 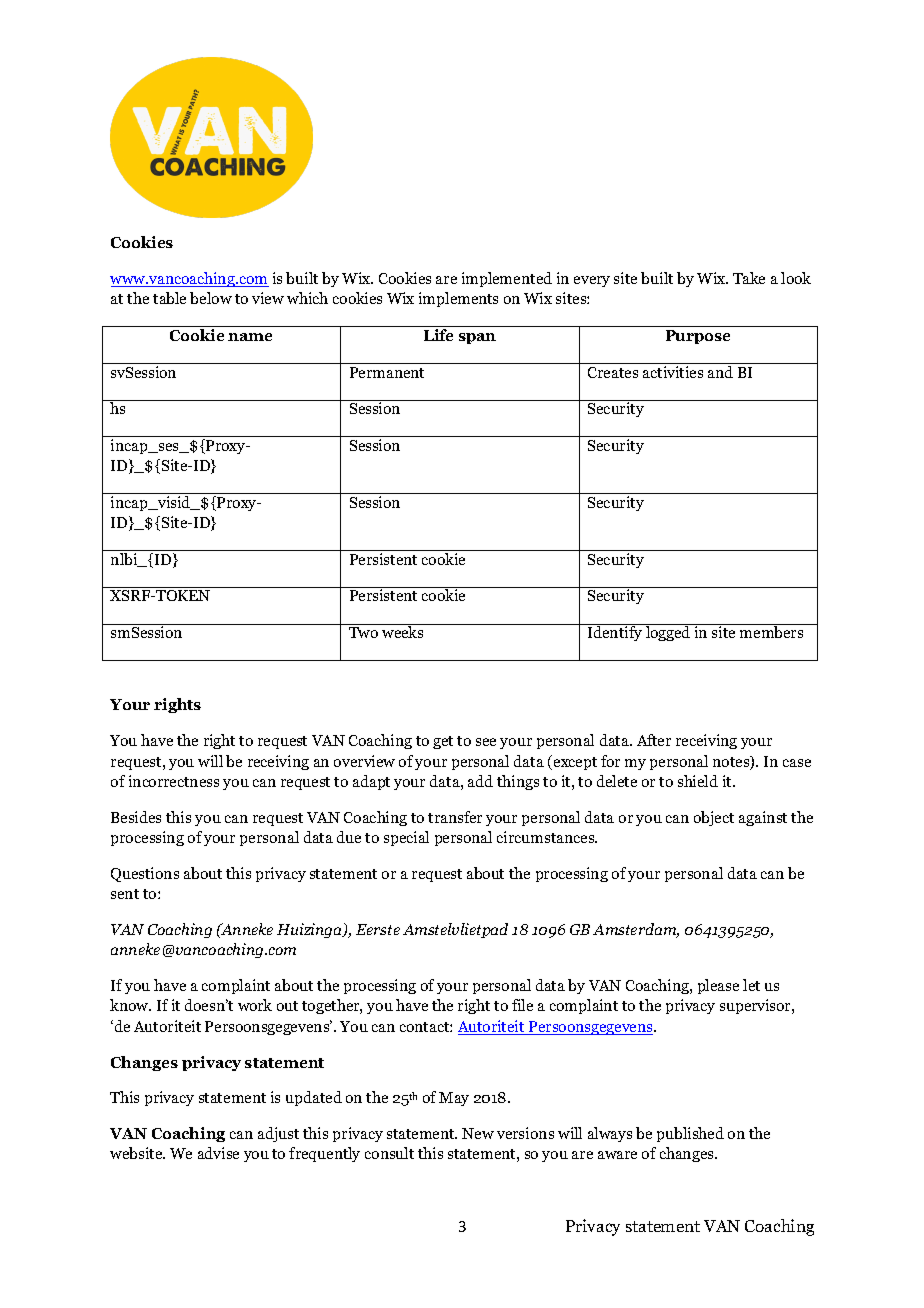 What do you see at coordinates (486, 742) in the page?
I see `see` at bounding box center [486, 742].
